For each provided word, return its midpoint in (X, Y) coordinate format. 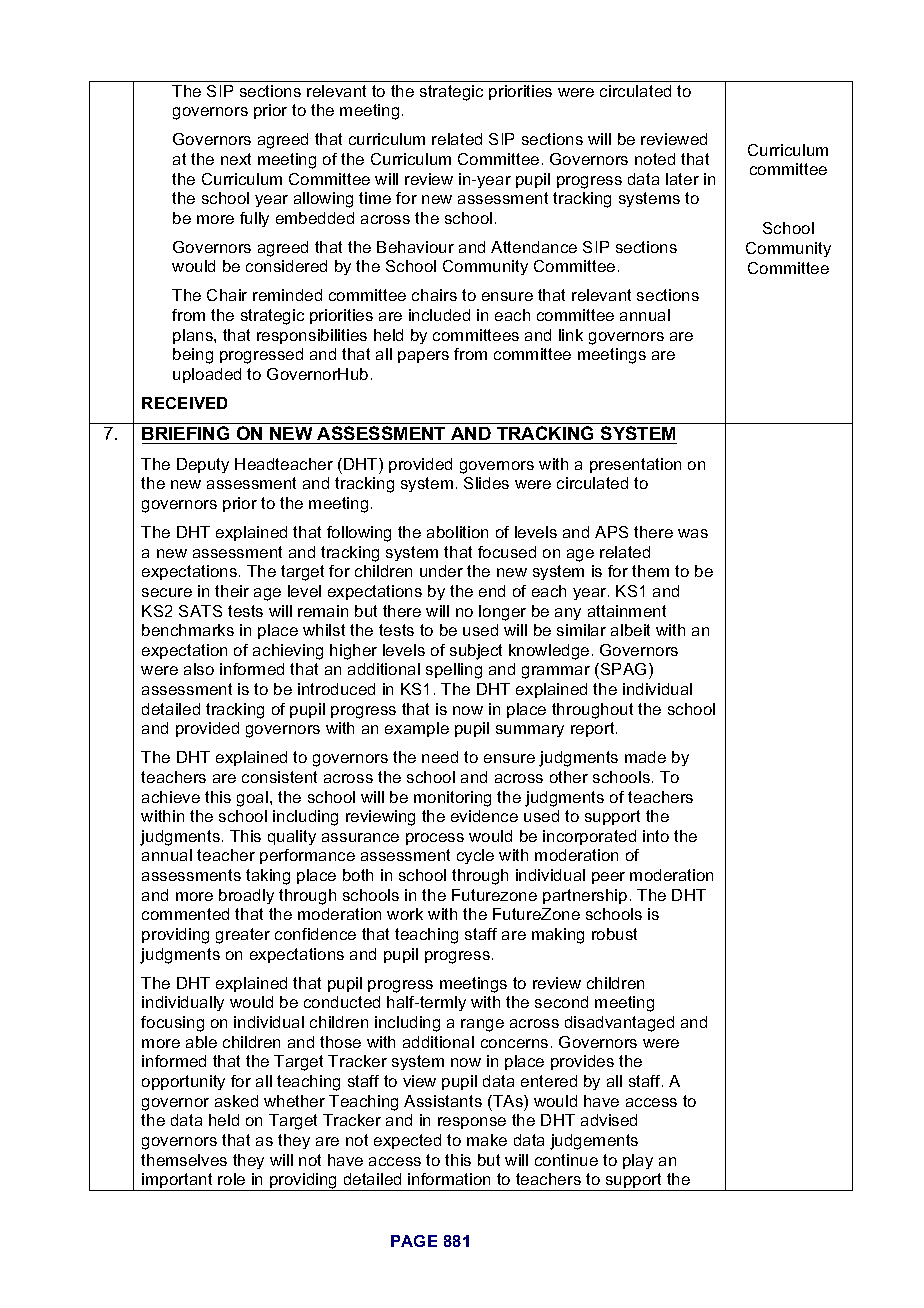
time (375, 198)
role (231, 1179)
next (236, 159)
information (449, 1179)
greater (243, 936)
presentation (635, 465)
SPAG (623, 669)
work (405, 914)
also (199, 669)
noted (655, 159)
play (638, 1161)
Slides (486, 483)
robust (614, 934)
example (417, 729)
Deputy (203, 465)
